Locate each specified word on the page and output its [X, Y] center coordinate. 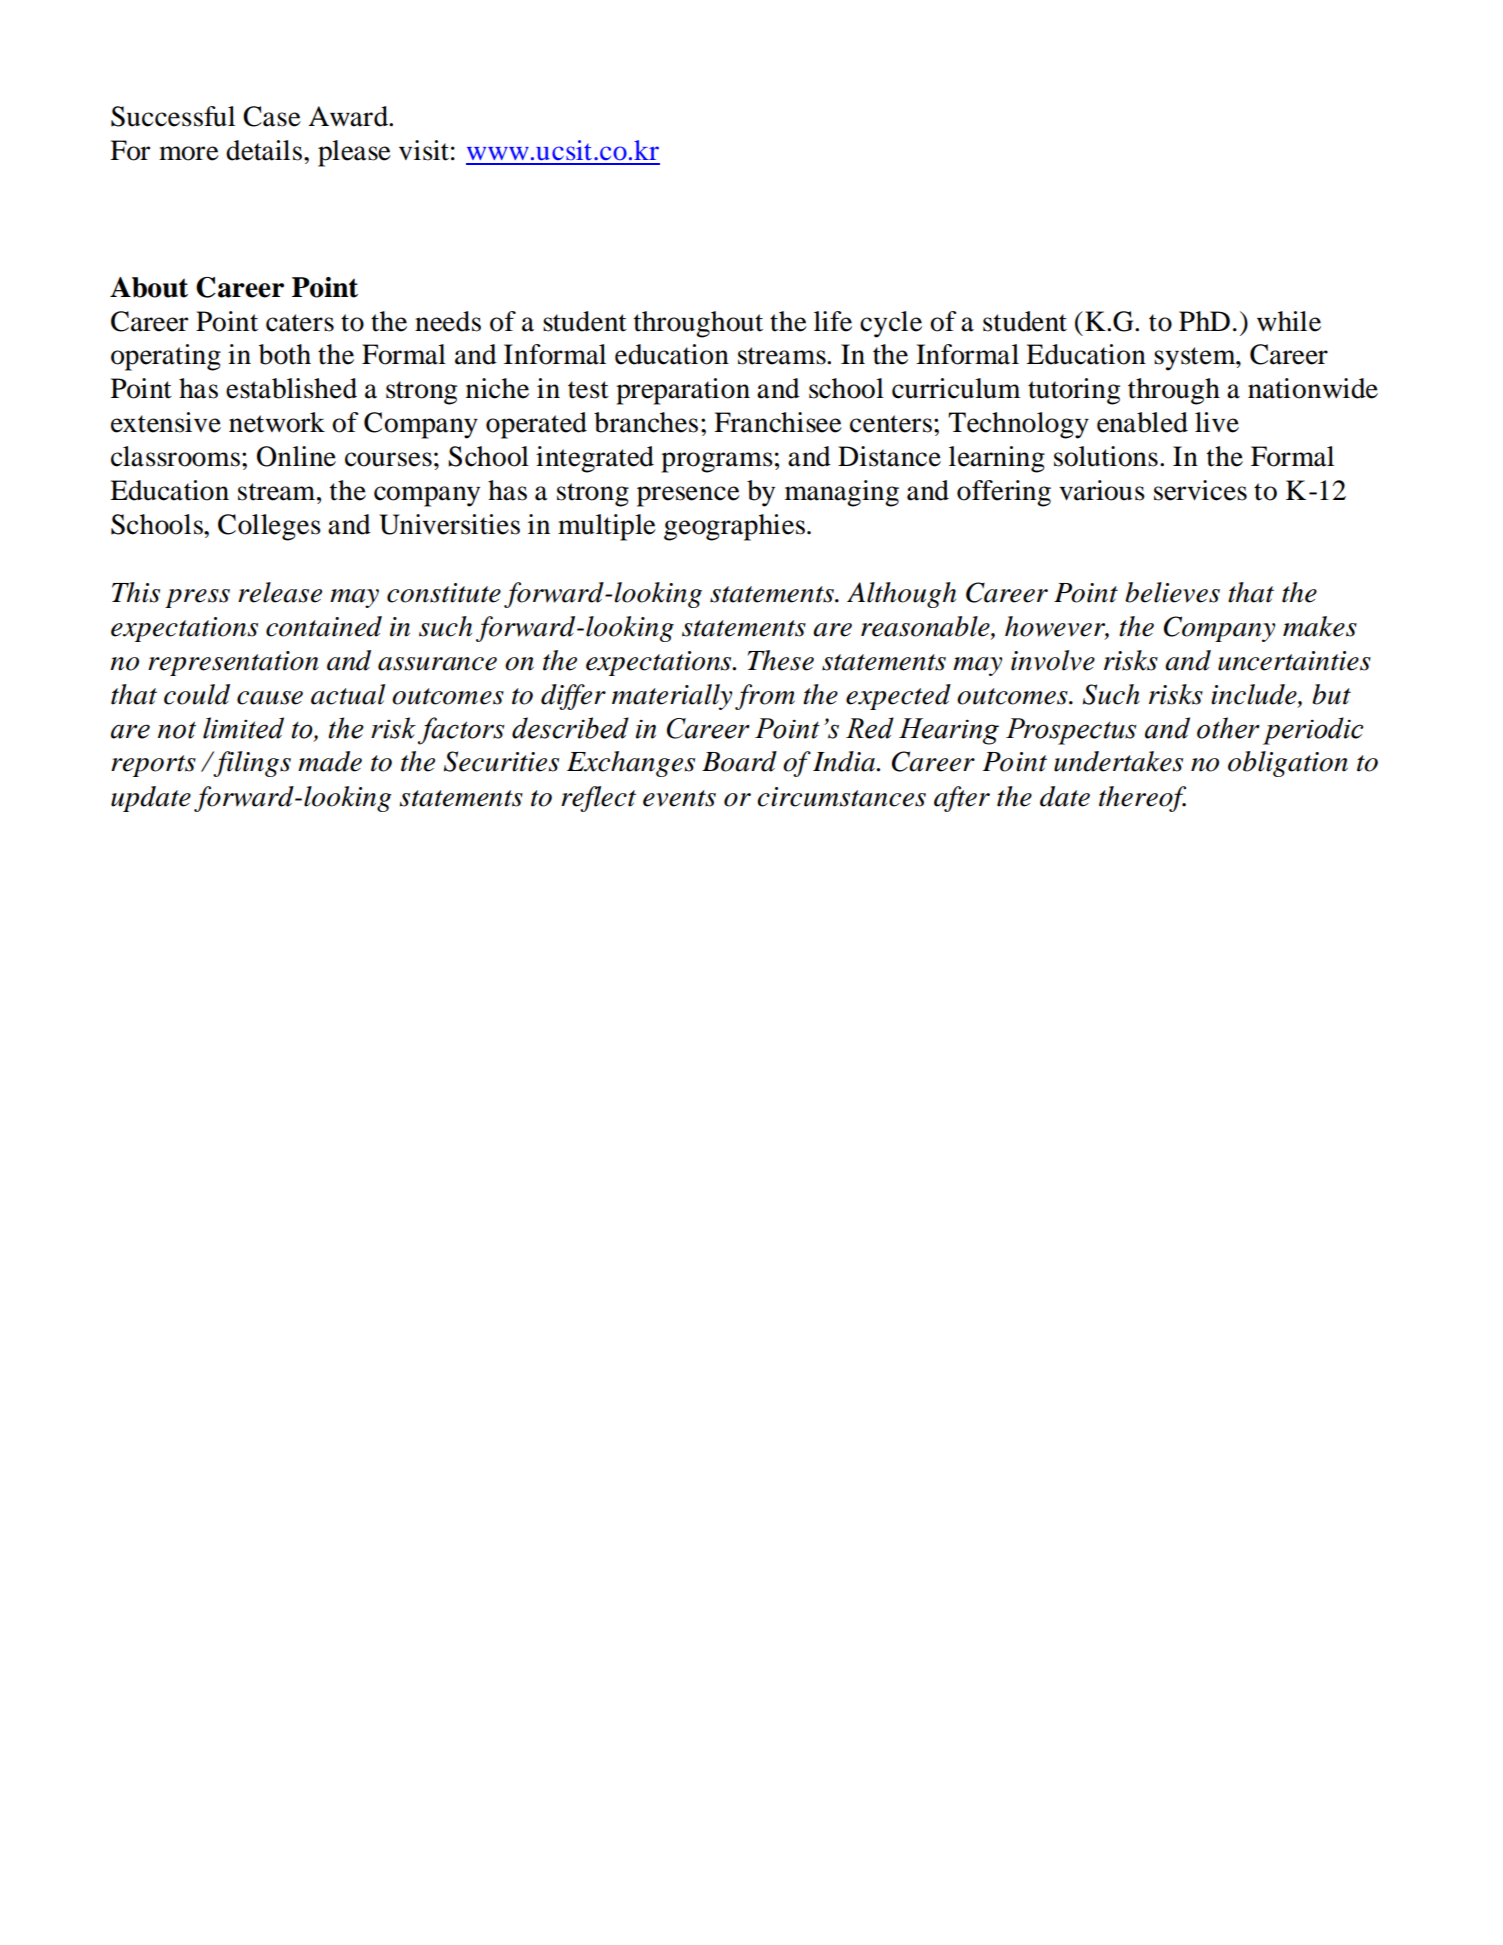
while [1289, 321]
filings [251, 764]
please [354, 153]
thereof [1142, 799]
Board [739, 761]
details [264, 150]
